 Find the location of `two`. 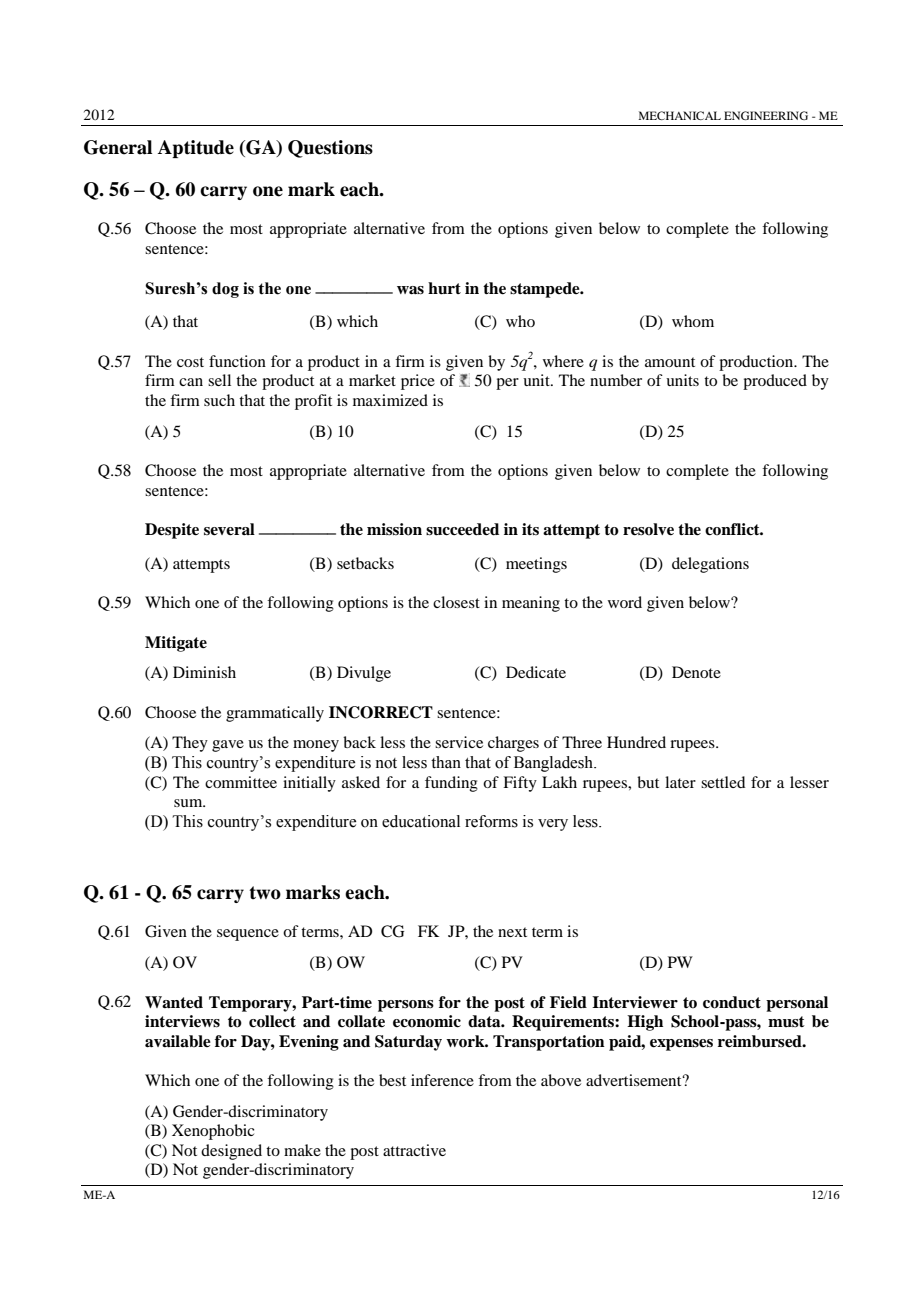

two is located at coordinates (265, 893).
